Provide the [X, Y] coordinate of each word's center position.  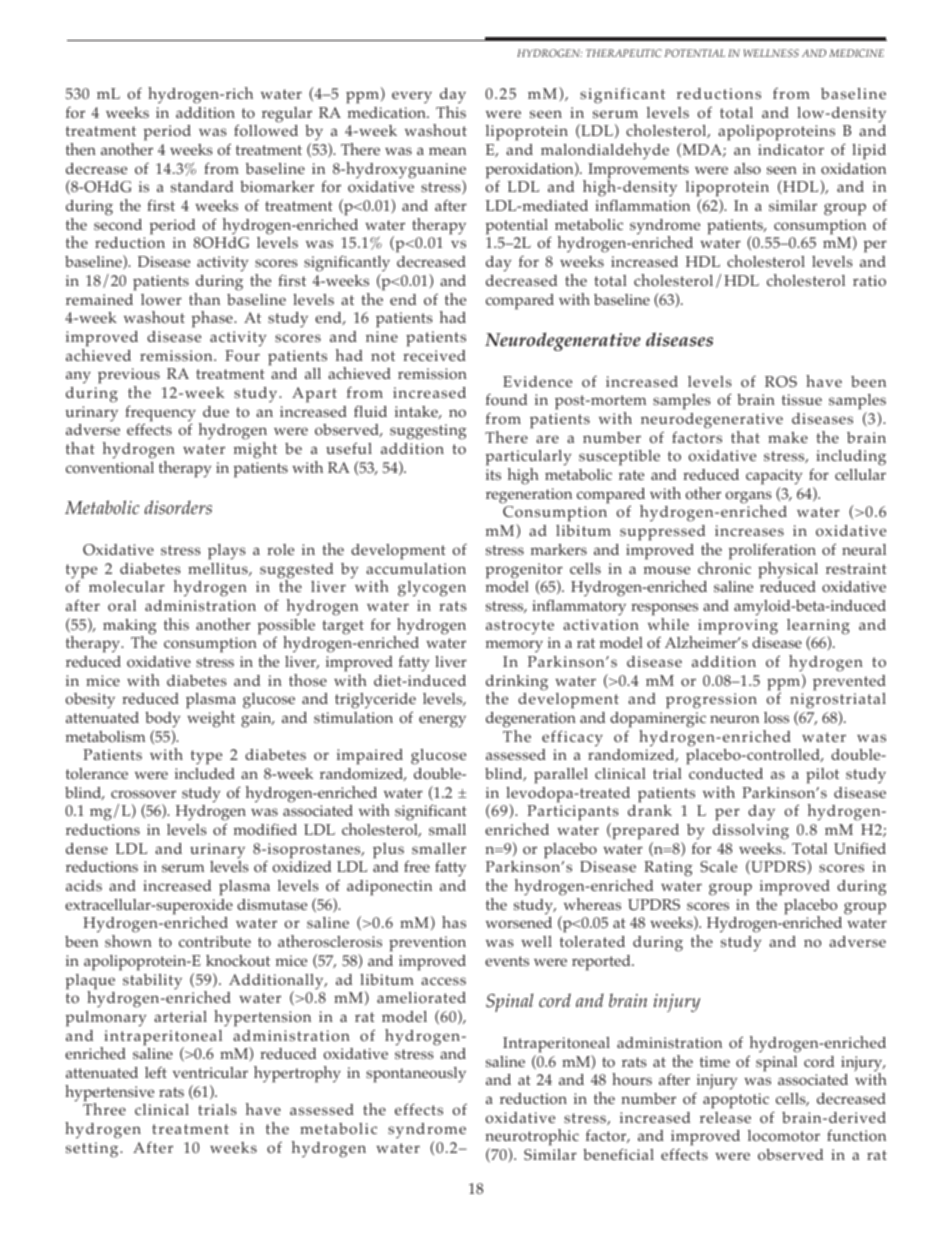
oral [122, 606]
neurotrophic [532, 1139]
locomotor [784, 1135]
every [412, 97]
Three [104, 1108]
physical [788, 570]
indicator [791, 150]
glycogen [432, 589]
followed [266, 130]
